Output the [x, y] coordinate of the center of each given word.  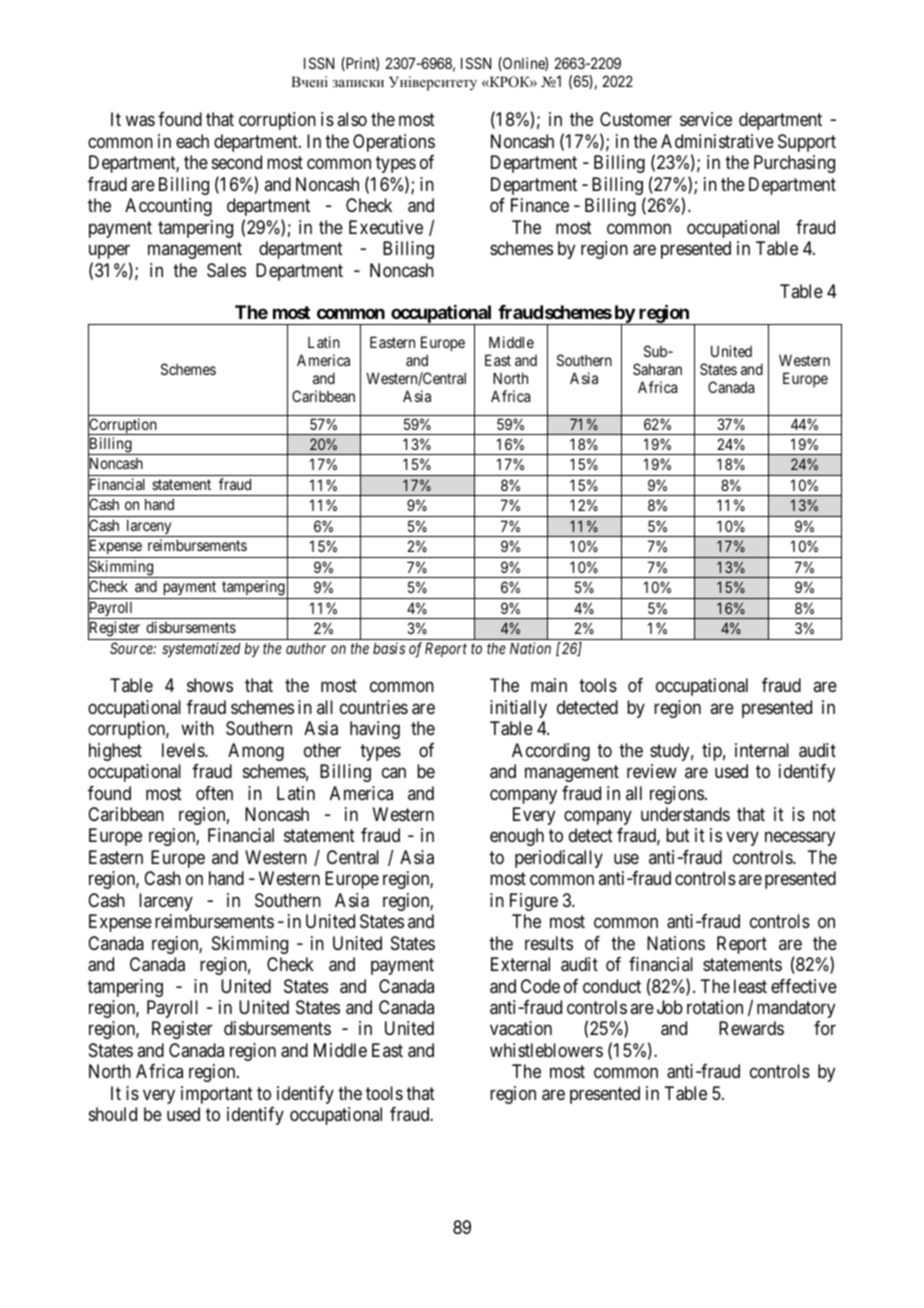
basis [389, 648]
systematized [201, 649]
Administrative [717, 141]
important [217, 1095]
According [551, 752]
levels [184, 750]
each [192, 141]
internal [762, 750]
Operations [394, 143]
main [549, 685]
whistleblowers [546, 1050]
